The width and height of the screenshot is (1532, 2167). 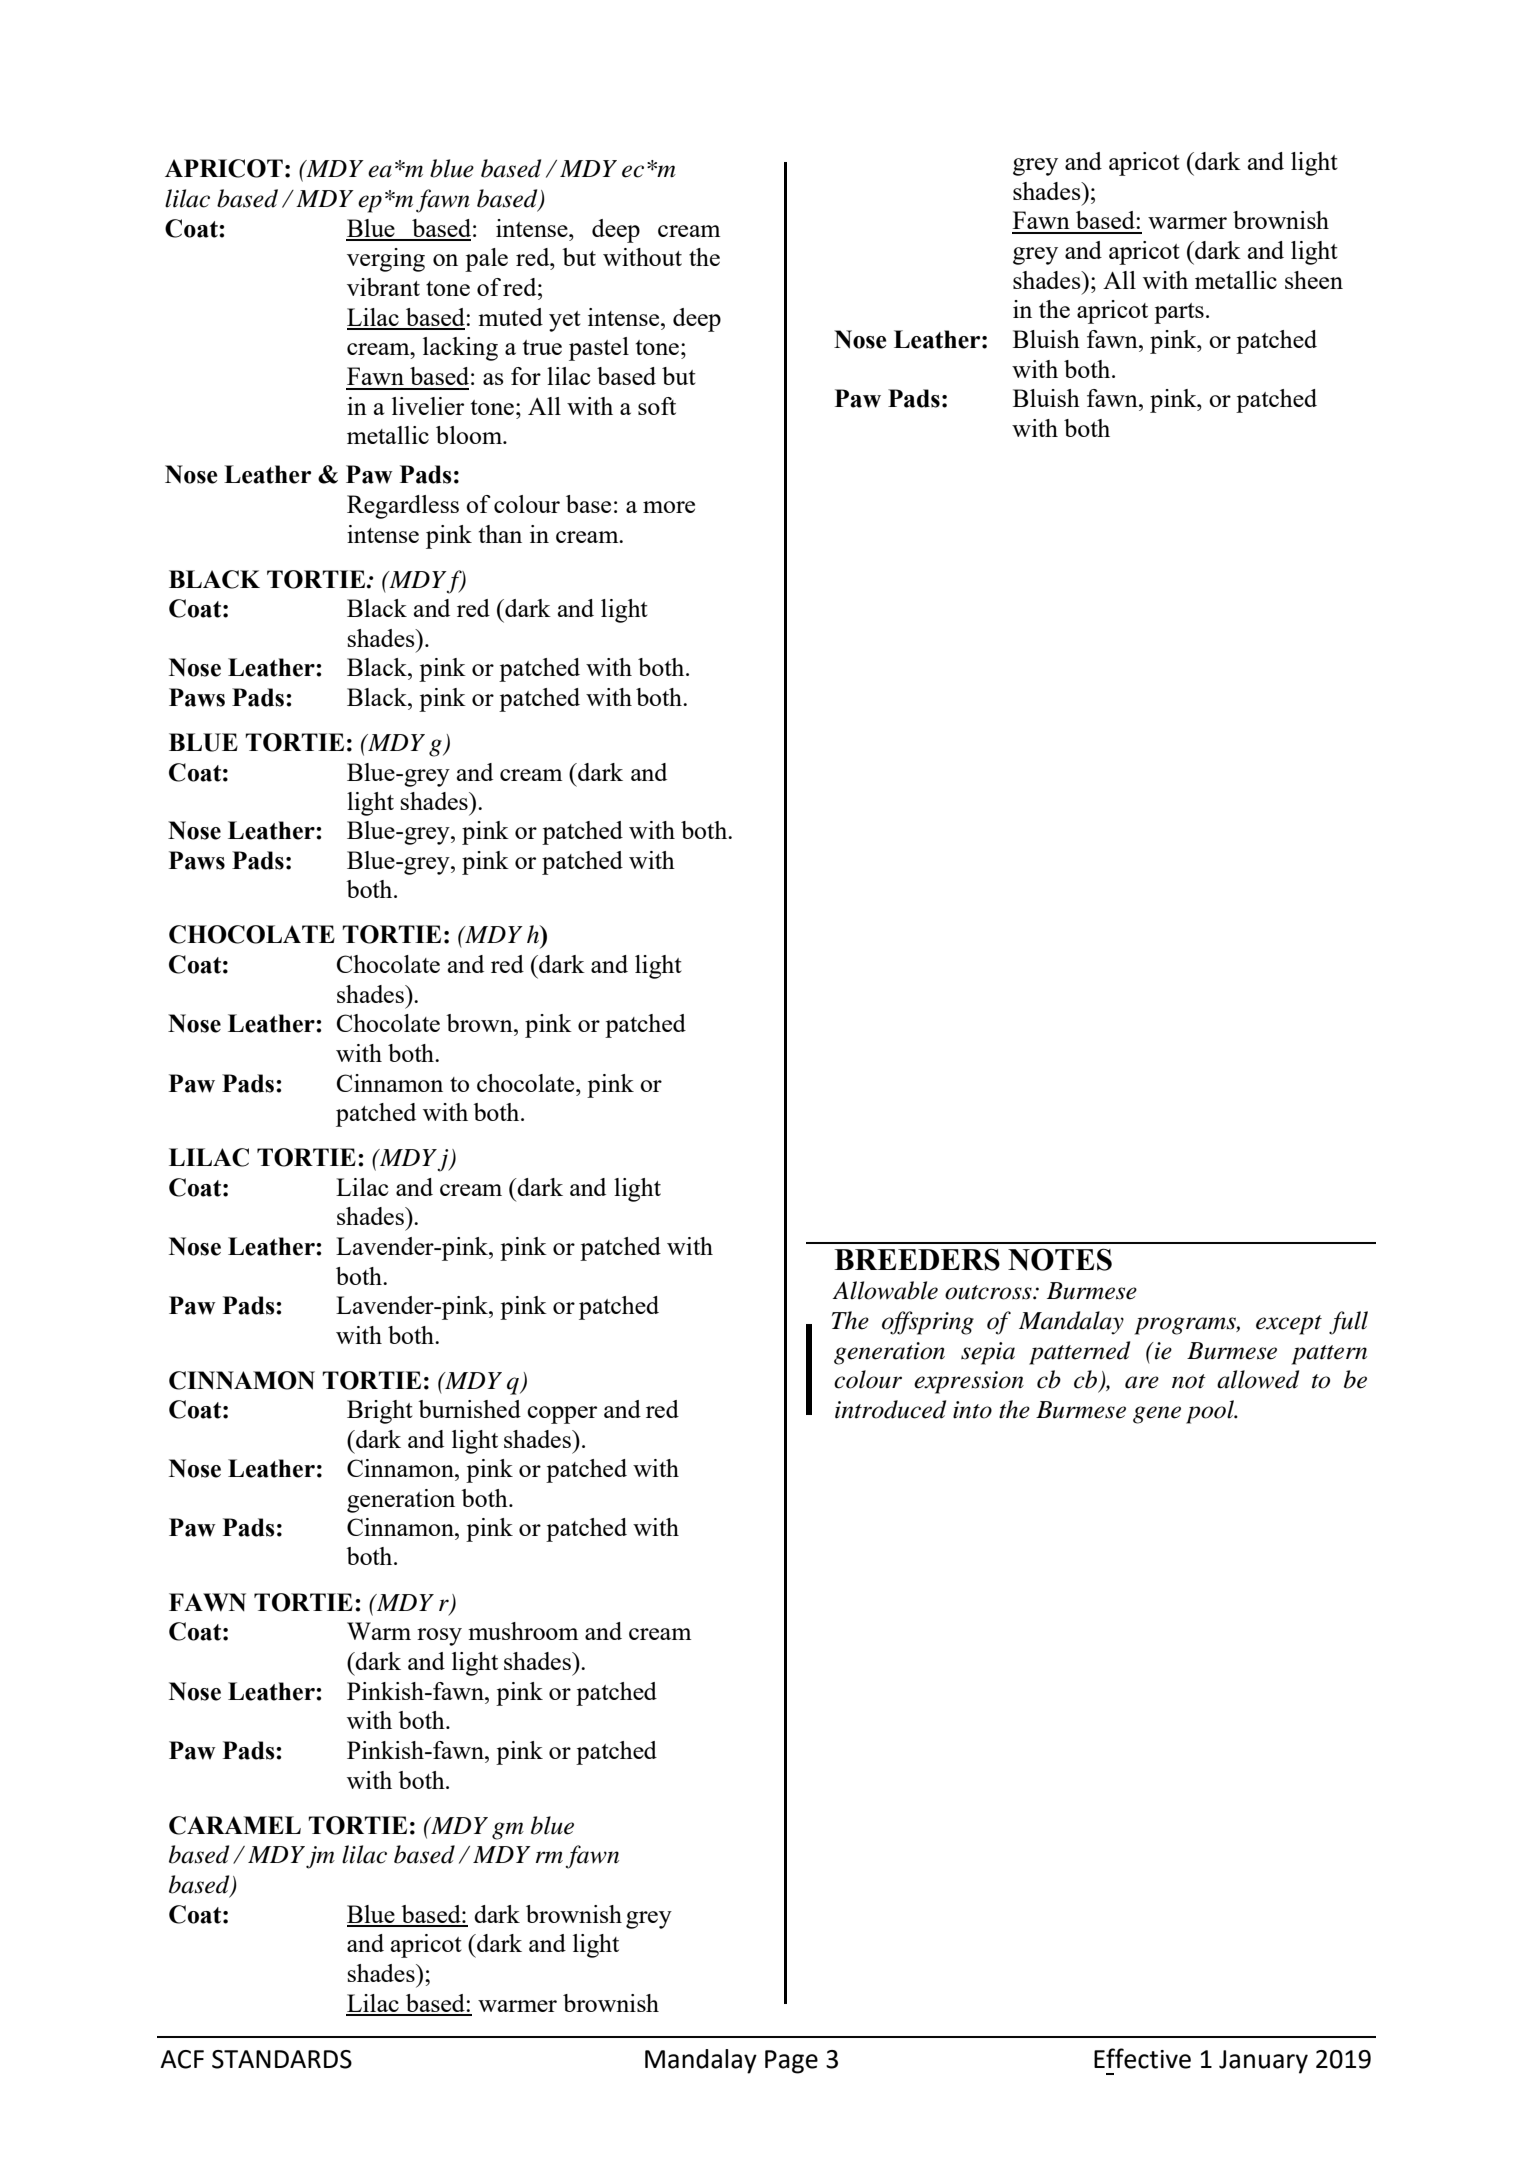 What do you see at coordinates (917, 1259) in the screenshot?
I see `BREEDERS` at bounding box center [917, 1259].
